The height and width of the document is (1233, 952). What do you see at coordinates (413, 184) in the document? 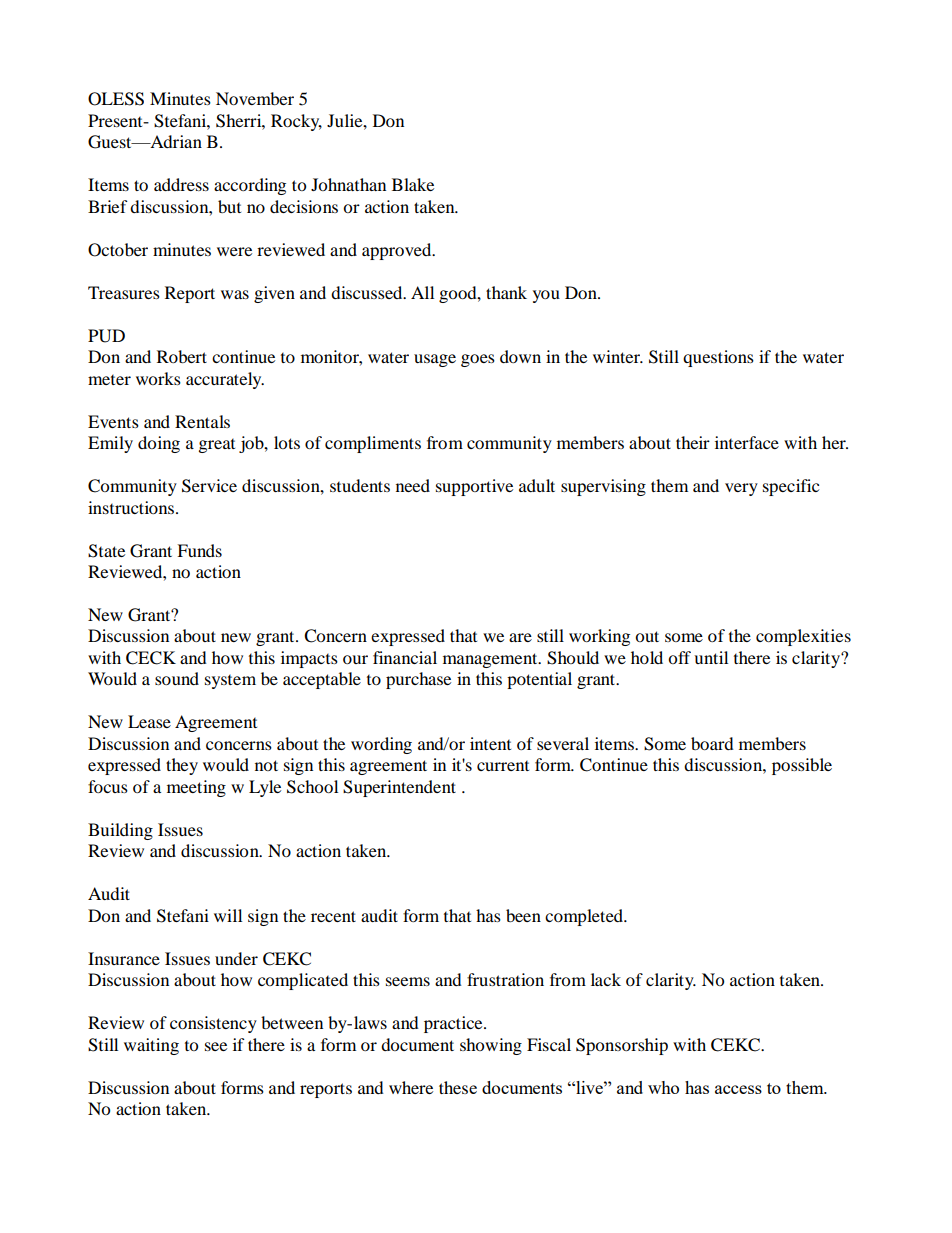
I see `Blake` at bounding box center [413, 184].
